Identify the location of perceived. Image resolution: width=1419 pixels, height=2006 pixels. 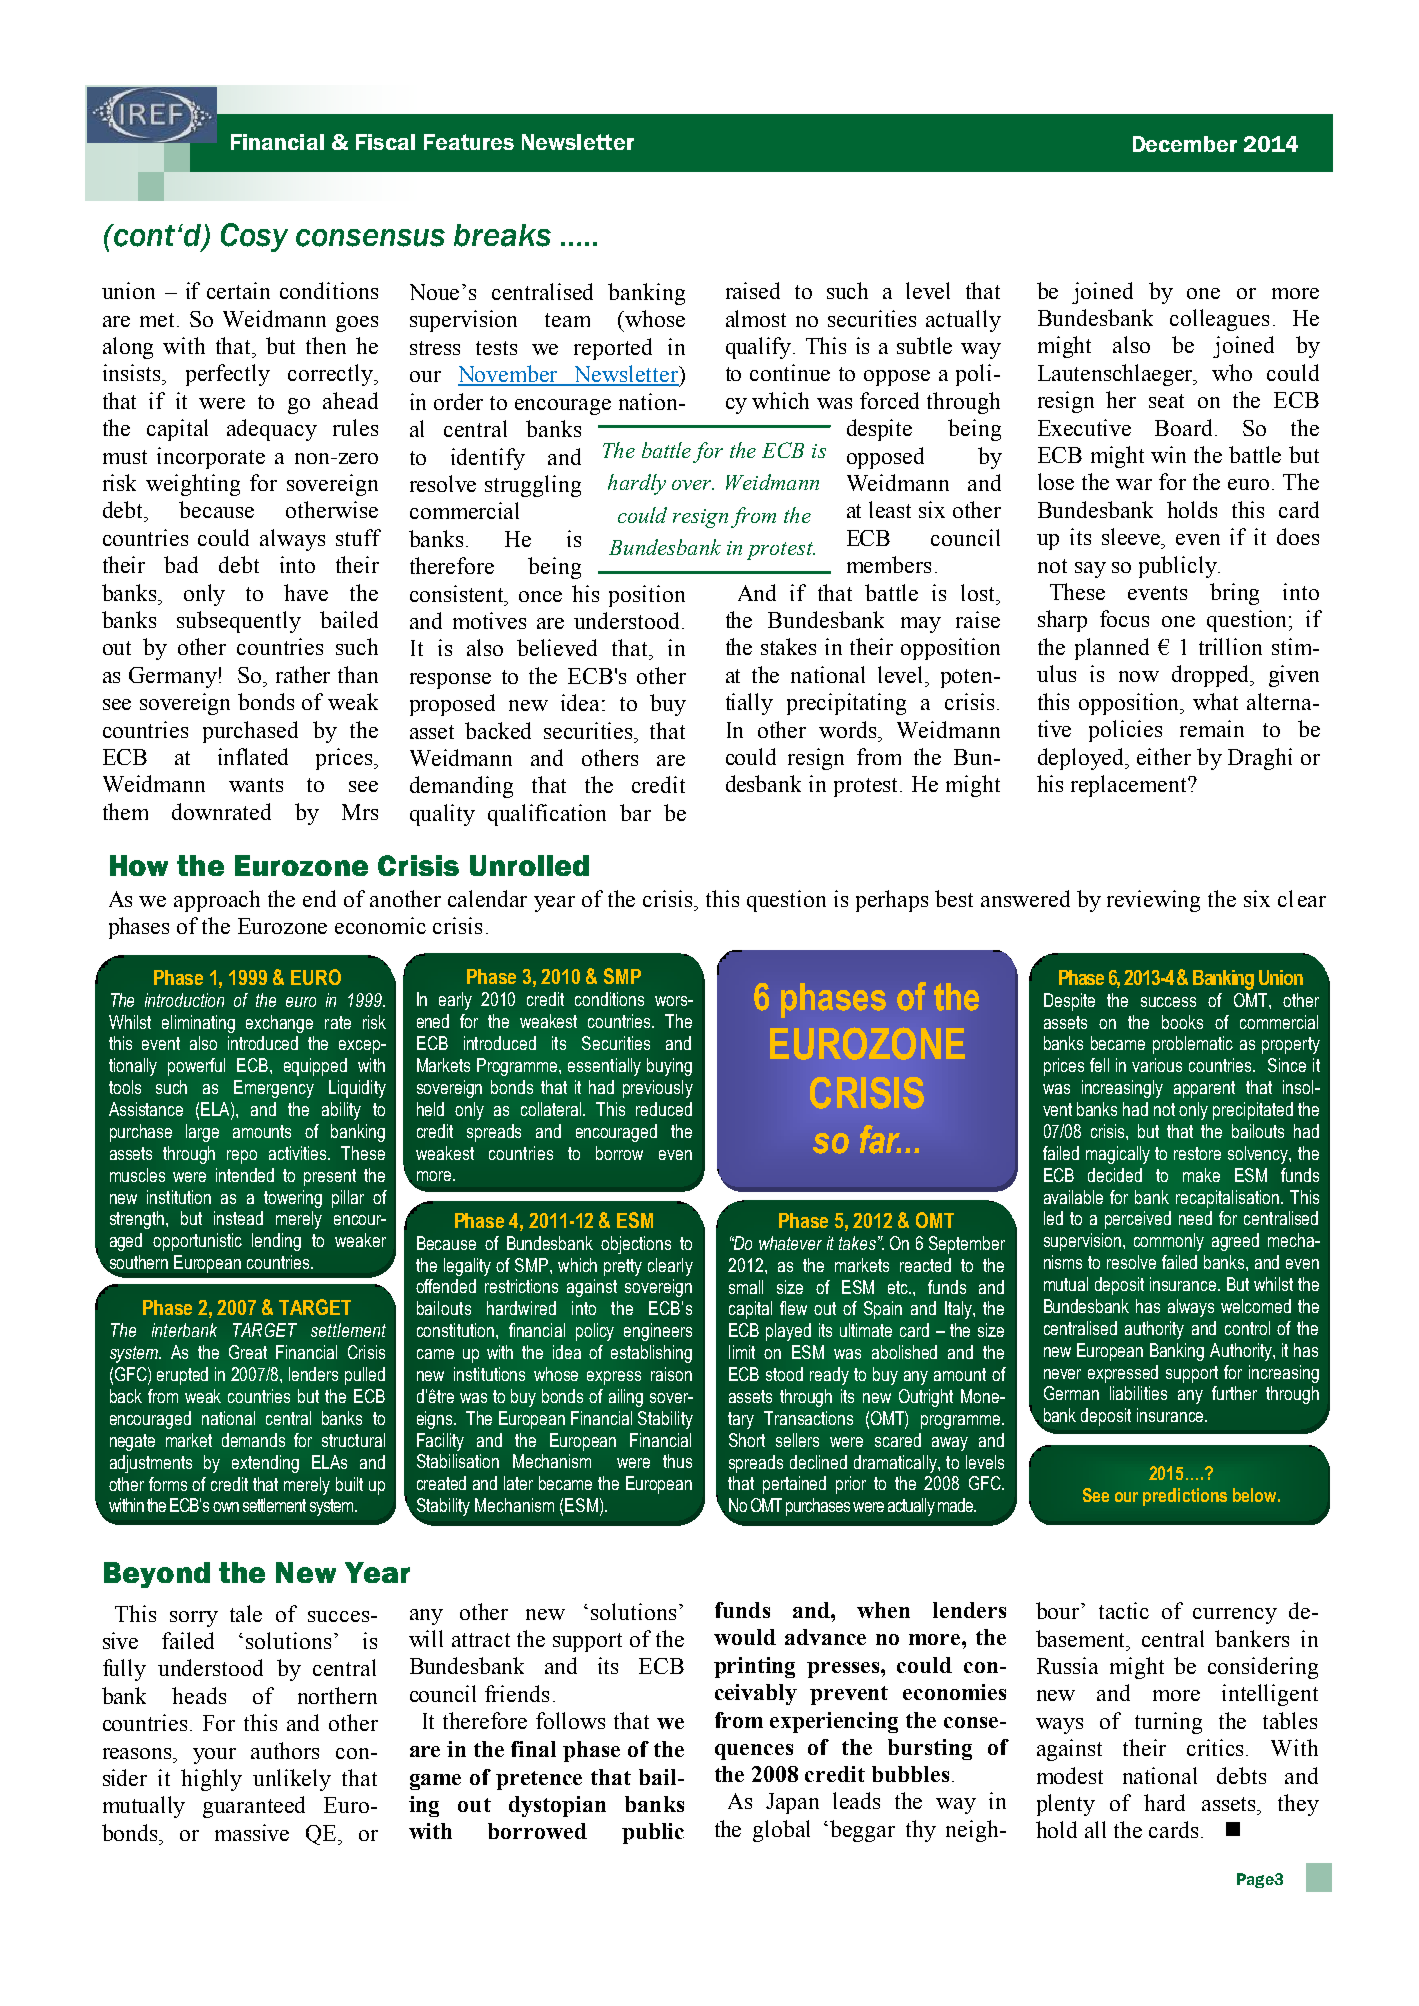
(1138, 1220).
